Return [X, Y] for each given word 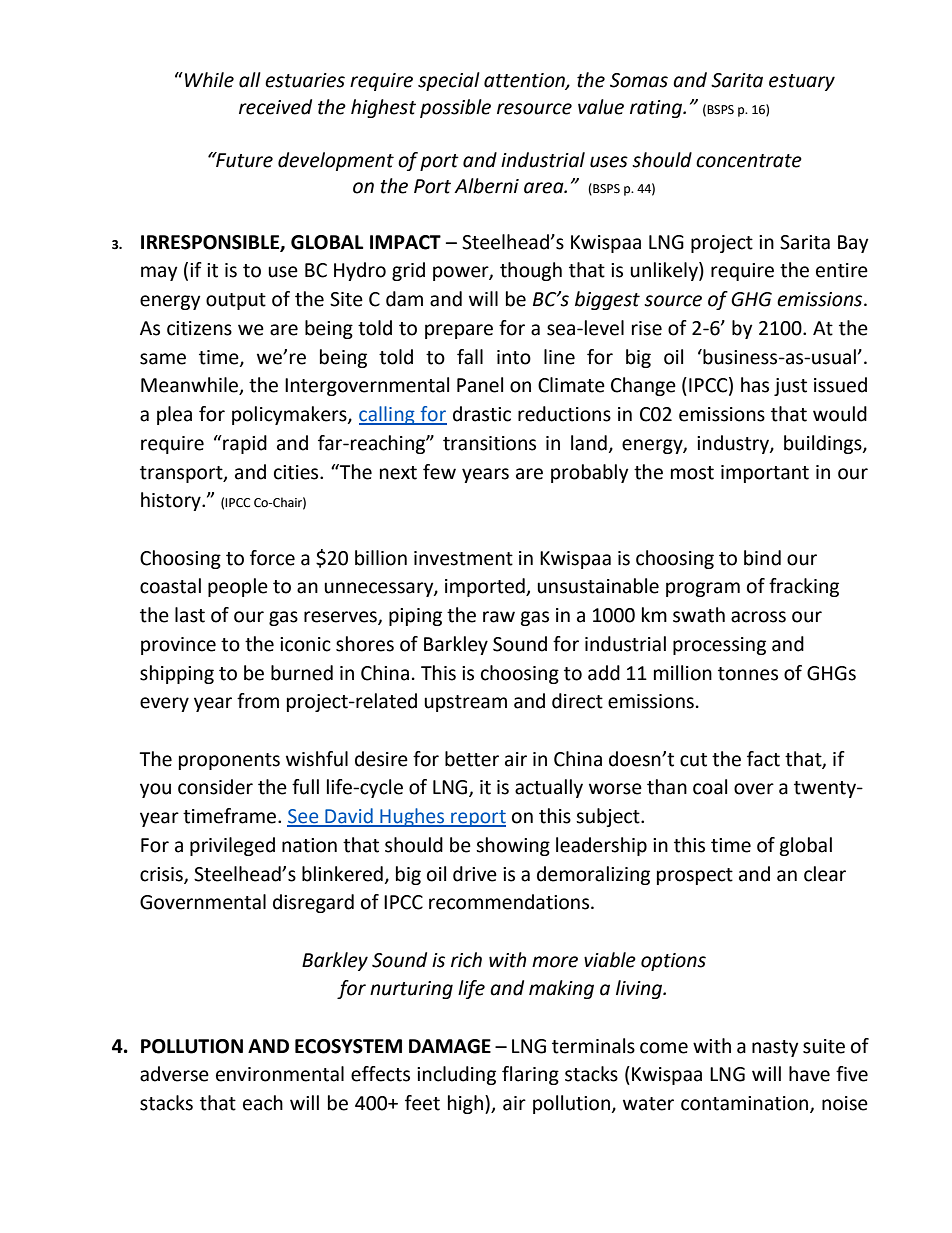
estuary [802, 82]
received [275, 107]
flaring [530, 1075]
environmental [280, 1074]
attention [525, 81]
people [238, 587]
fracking [804, 587]
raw [499, 617]
